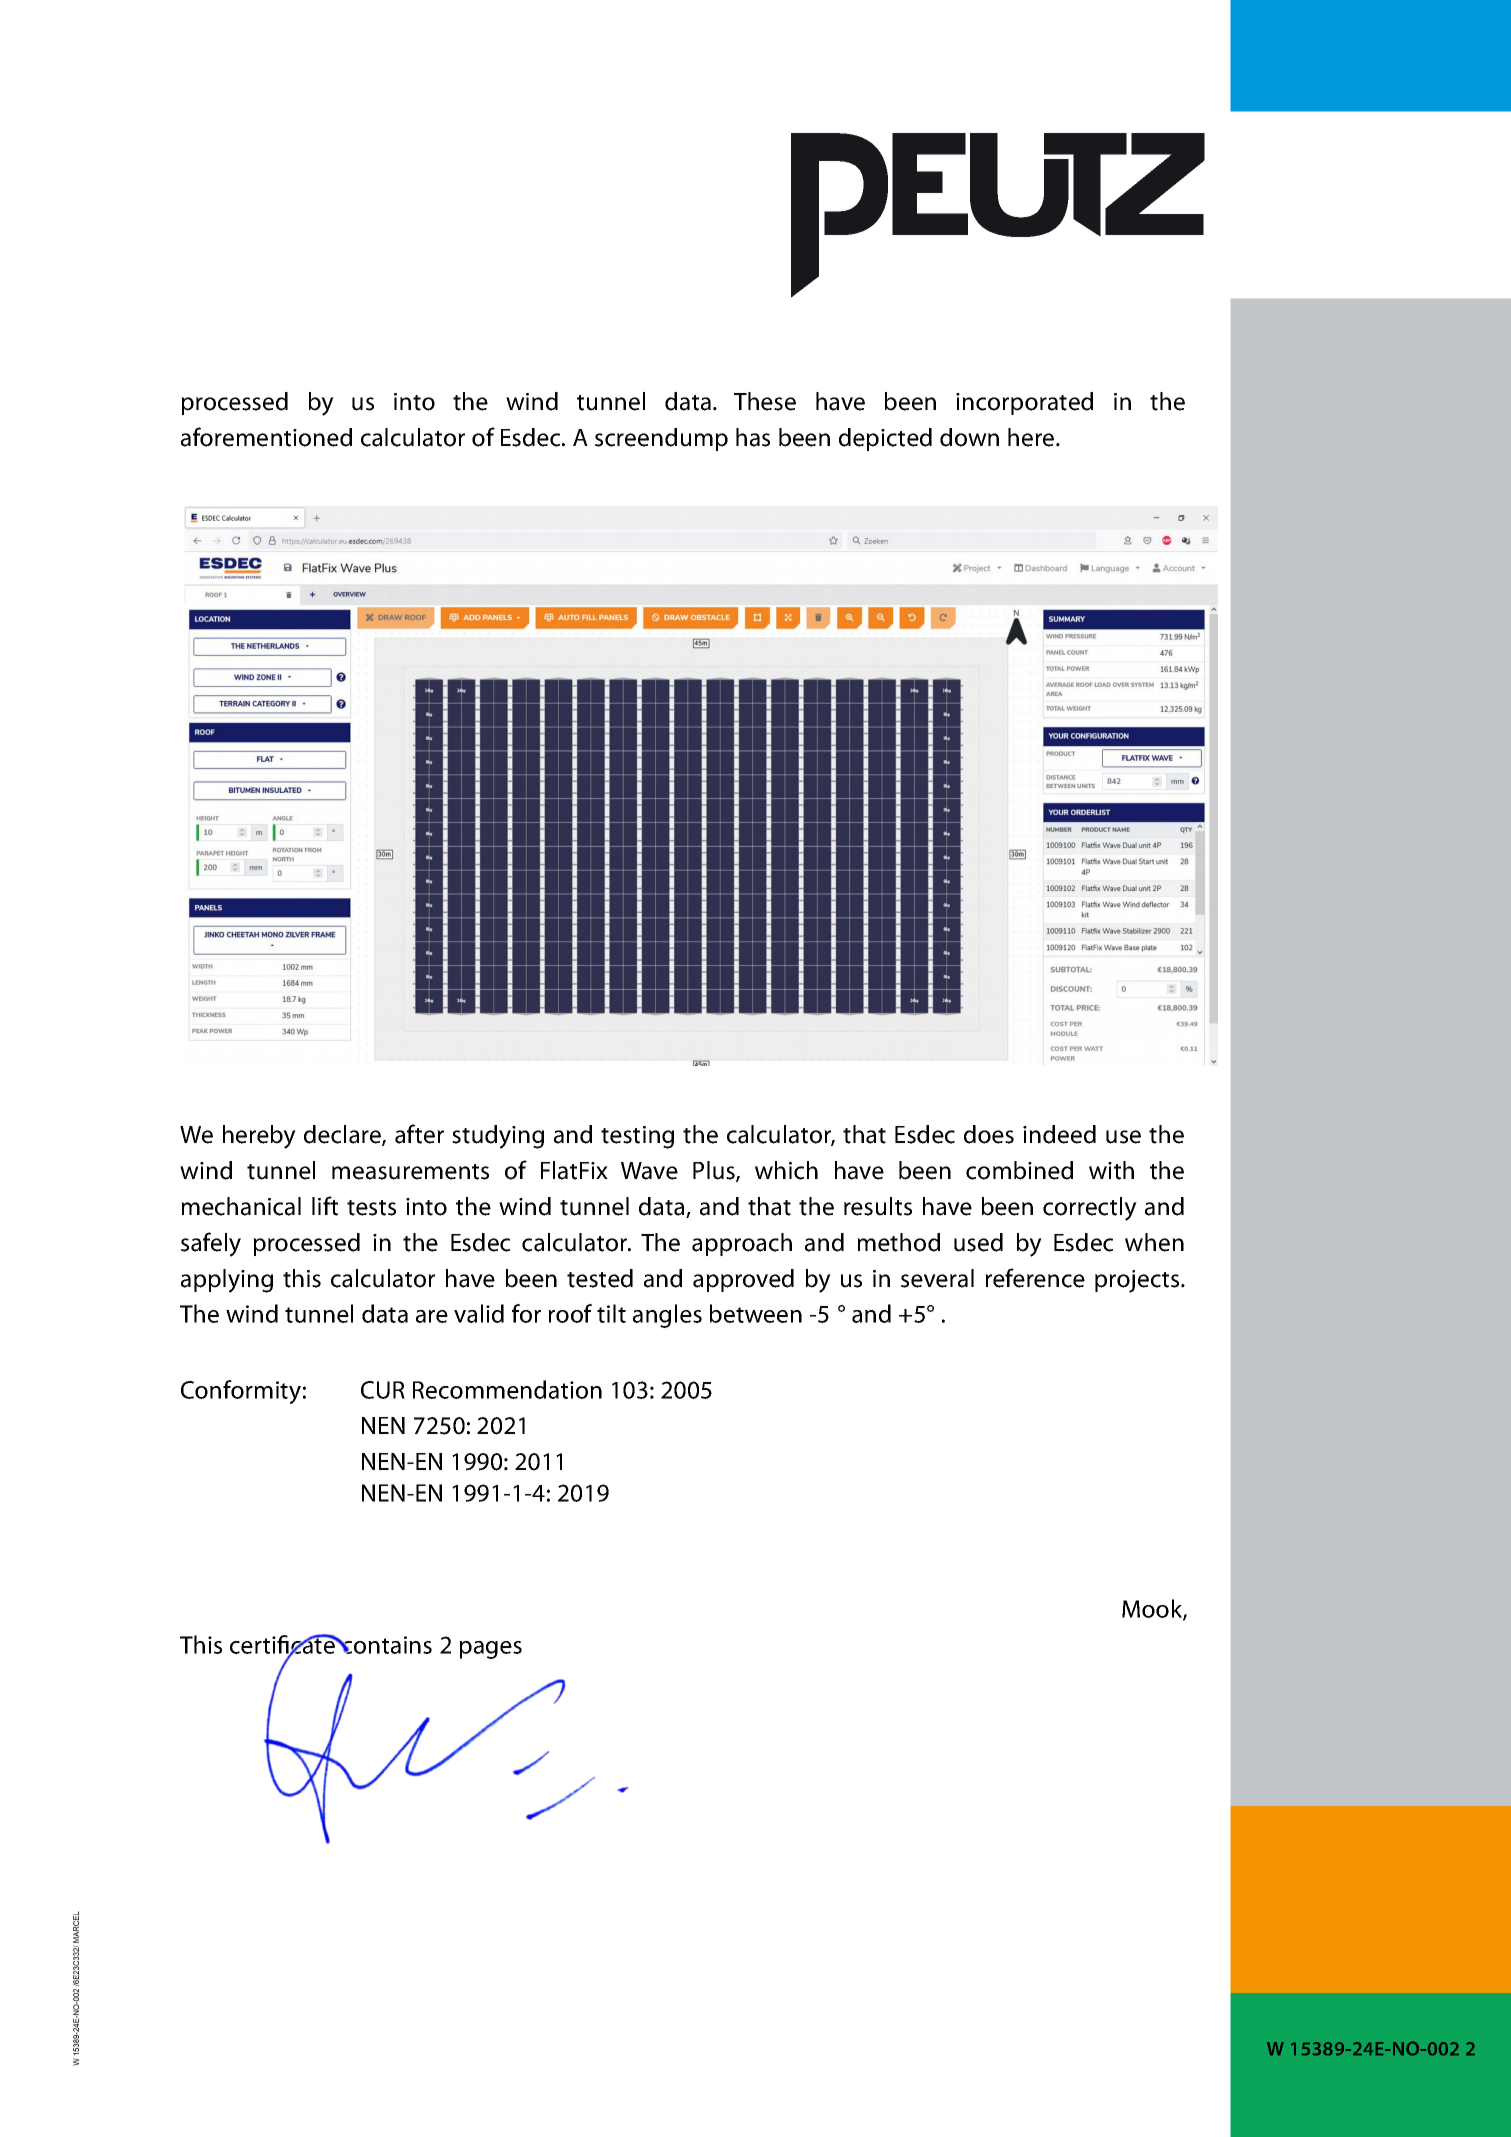  Describe the element at coordinates (753, 437) in the page. I see `has` at that location.
